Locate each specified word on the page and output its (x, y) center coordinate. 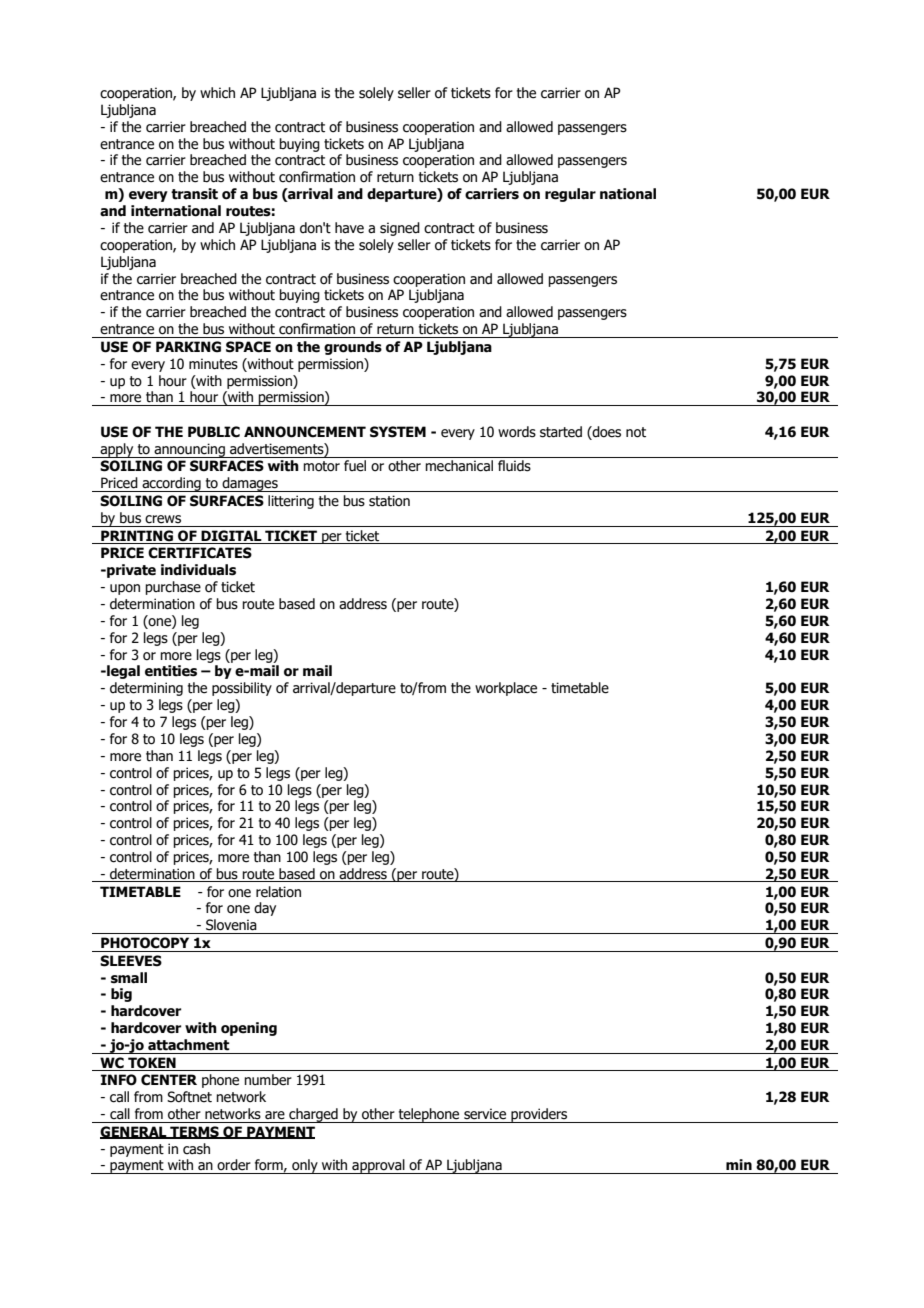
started (561, 432)
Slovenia (231, 925)
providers (539, 1115)
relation (278, 892)
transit (194, 194)
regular (570, 195)
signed (400, 229)
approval (378, 1166)
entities (171, 671)
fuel (355, 466)
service (485, 1114)
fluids (514, 466)
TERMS (194, 1132)
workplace (506, 689)
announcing (189, 450)
